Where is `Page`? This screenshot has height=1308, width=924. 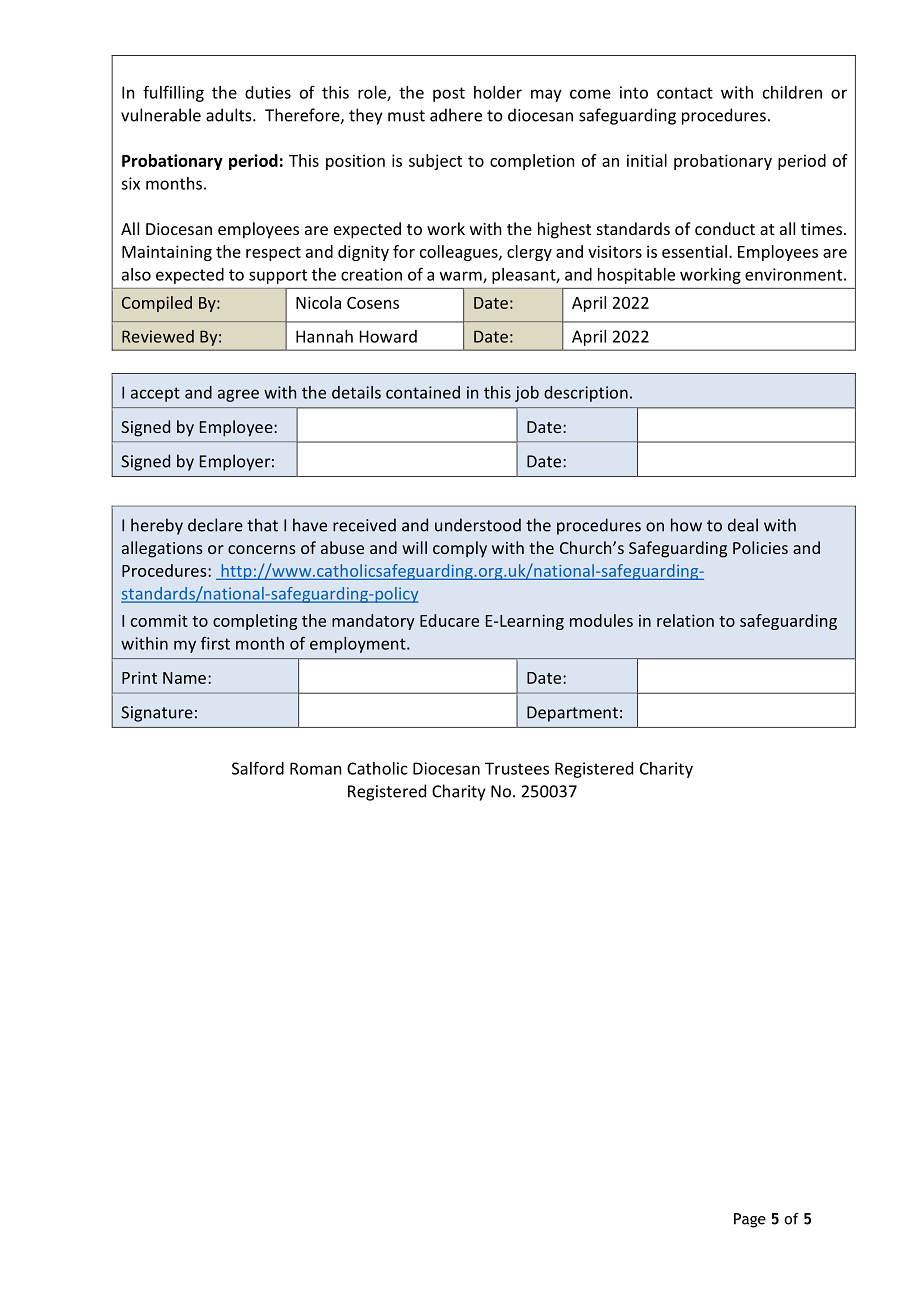
Page is located at coordinates (750, 1220).
